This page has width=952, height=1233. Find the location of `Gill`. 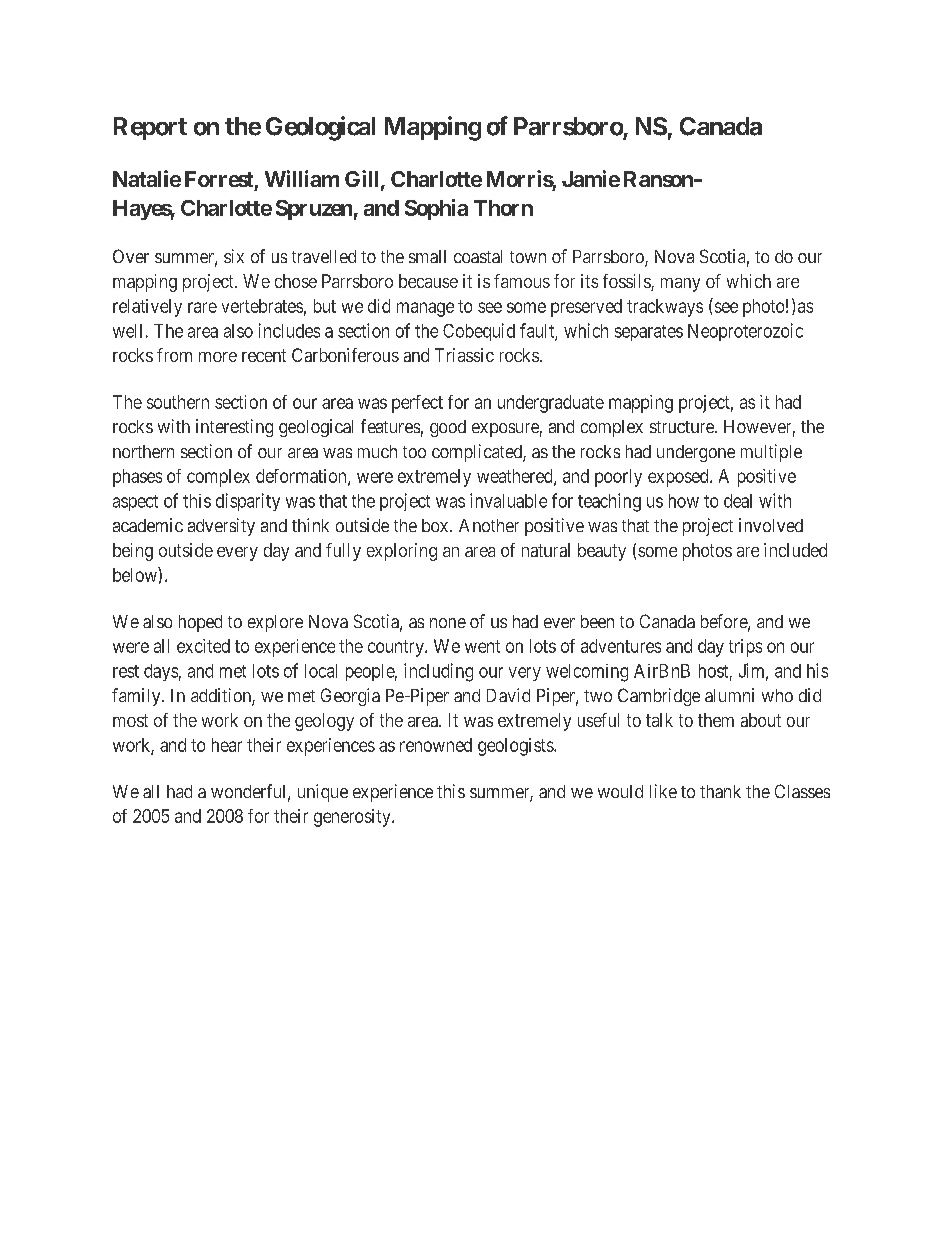

Gill is located at coordinates (361, 178).
